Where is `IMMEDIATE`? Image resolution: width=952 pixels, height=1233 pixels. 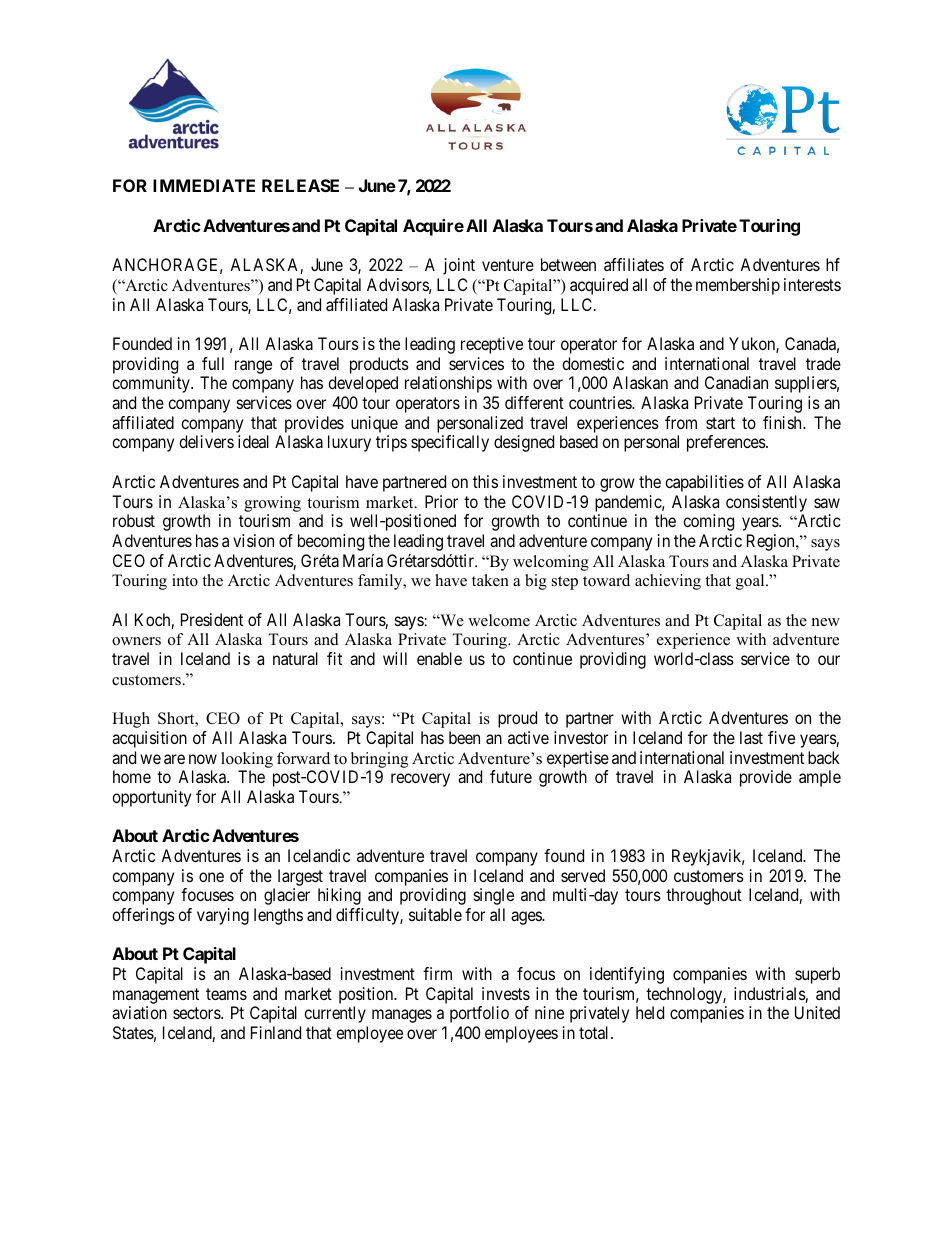
IMMEDIATE is located at coordinates (204, 185).
